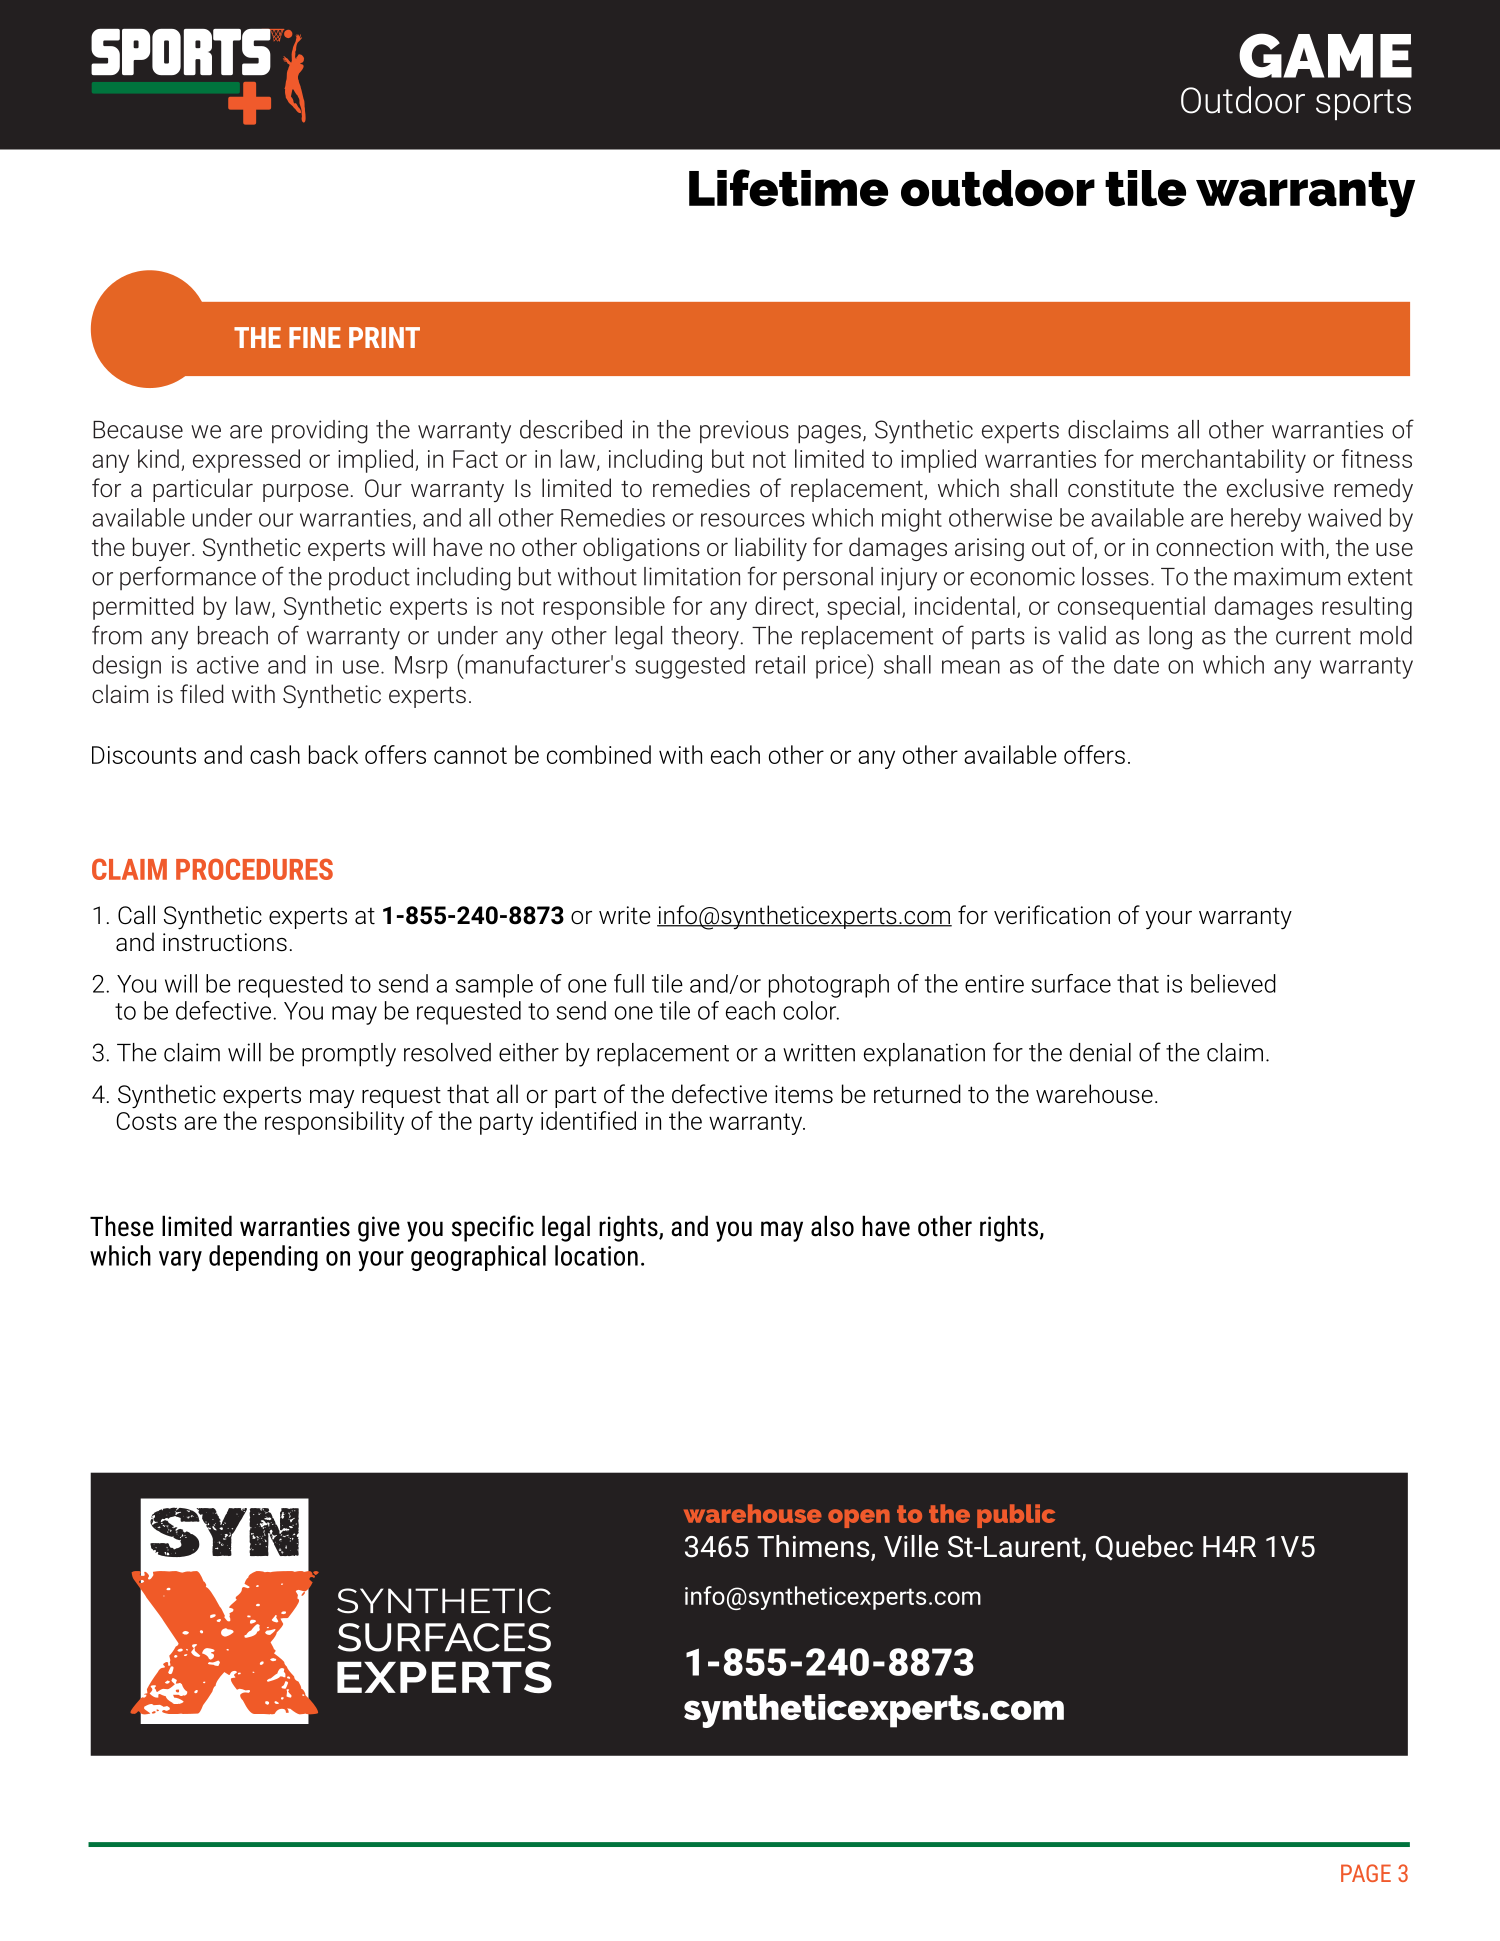 Image resolution: width=1500 pixels, height=1941 pixels. Describe the element at coordinates (1325, 55) in the screenshot. I see `GAME` at that location.
